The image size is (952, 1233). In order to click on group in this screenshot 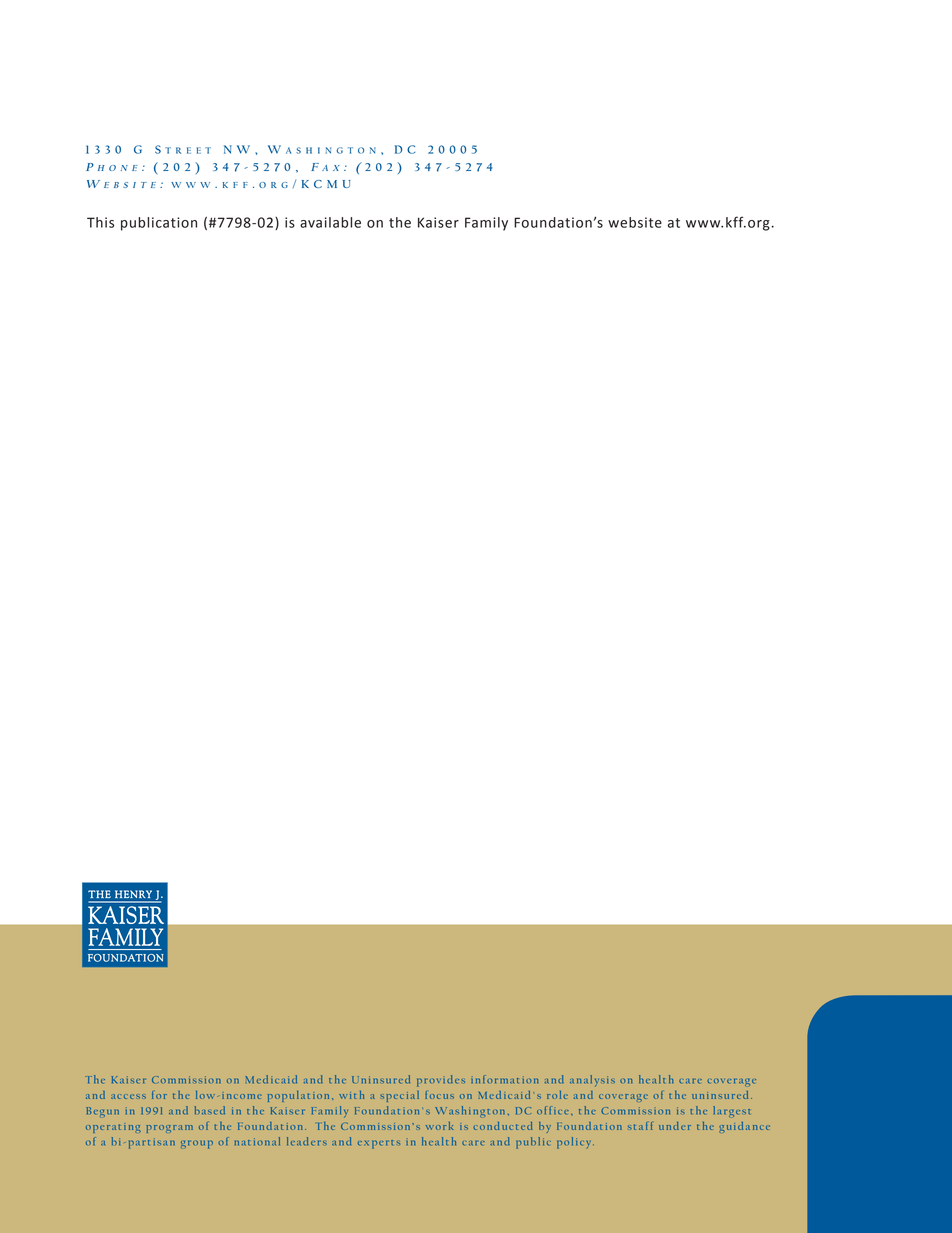, I will do `click(197, 1145)`.
